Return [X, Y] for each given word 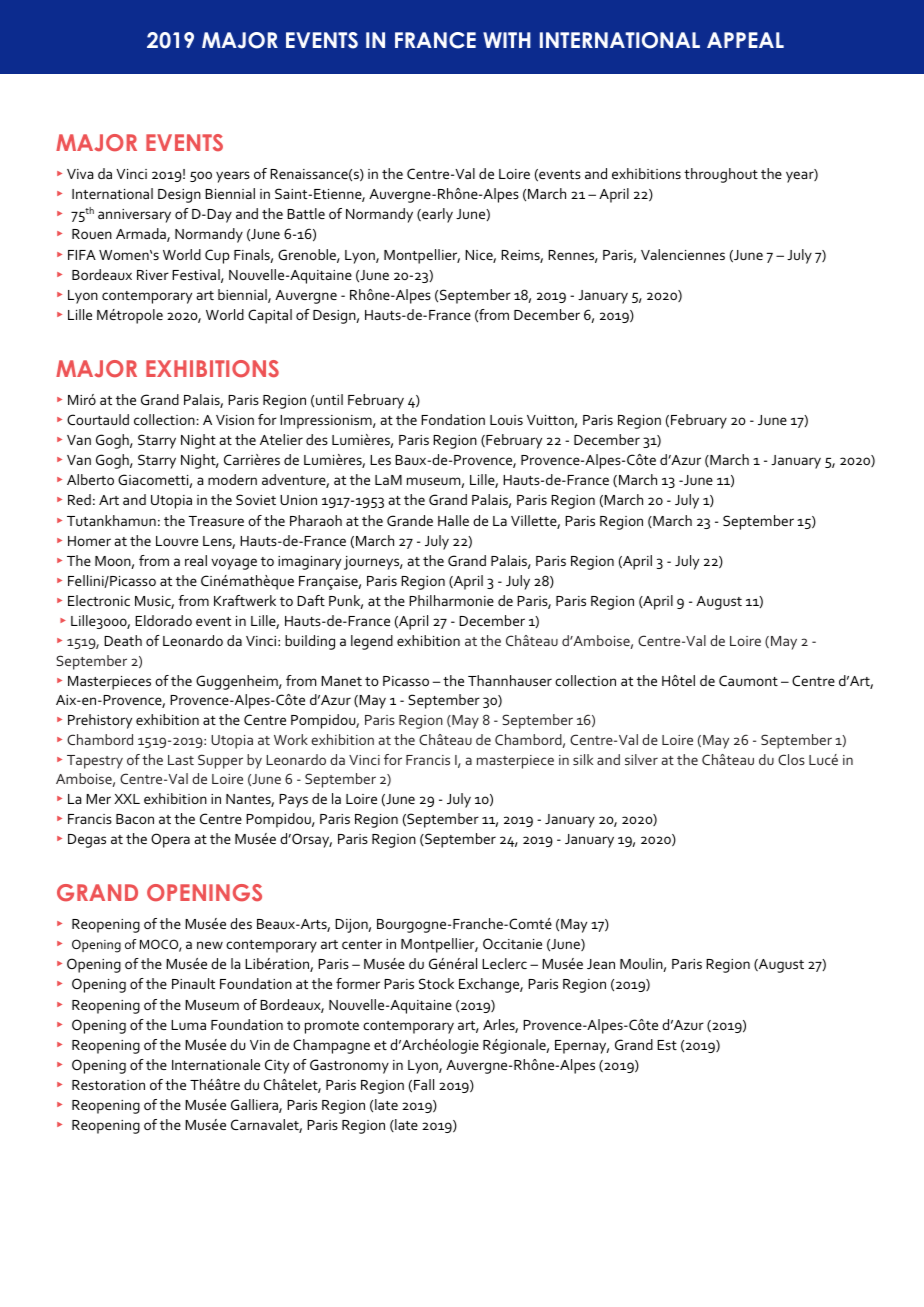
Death [123, 640]
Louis [506, 420]
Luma [188, 1025]
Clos [791, 759]
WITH [507, 40]
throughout [721, 175]
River [153, 275]
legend [372, 642]
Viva [80, 174]
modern [232, 479]
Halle [453, 520]
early [436, 215]
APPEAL [745, 40]
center [362, 944]
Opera [170, 840]
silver [641, 759]
